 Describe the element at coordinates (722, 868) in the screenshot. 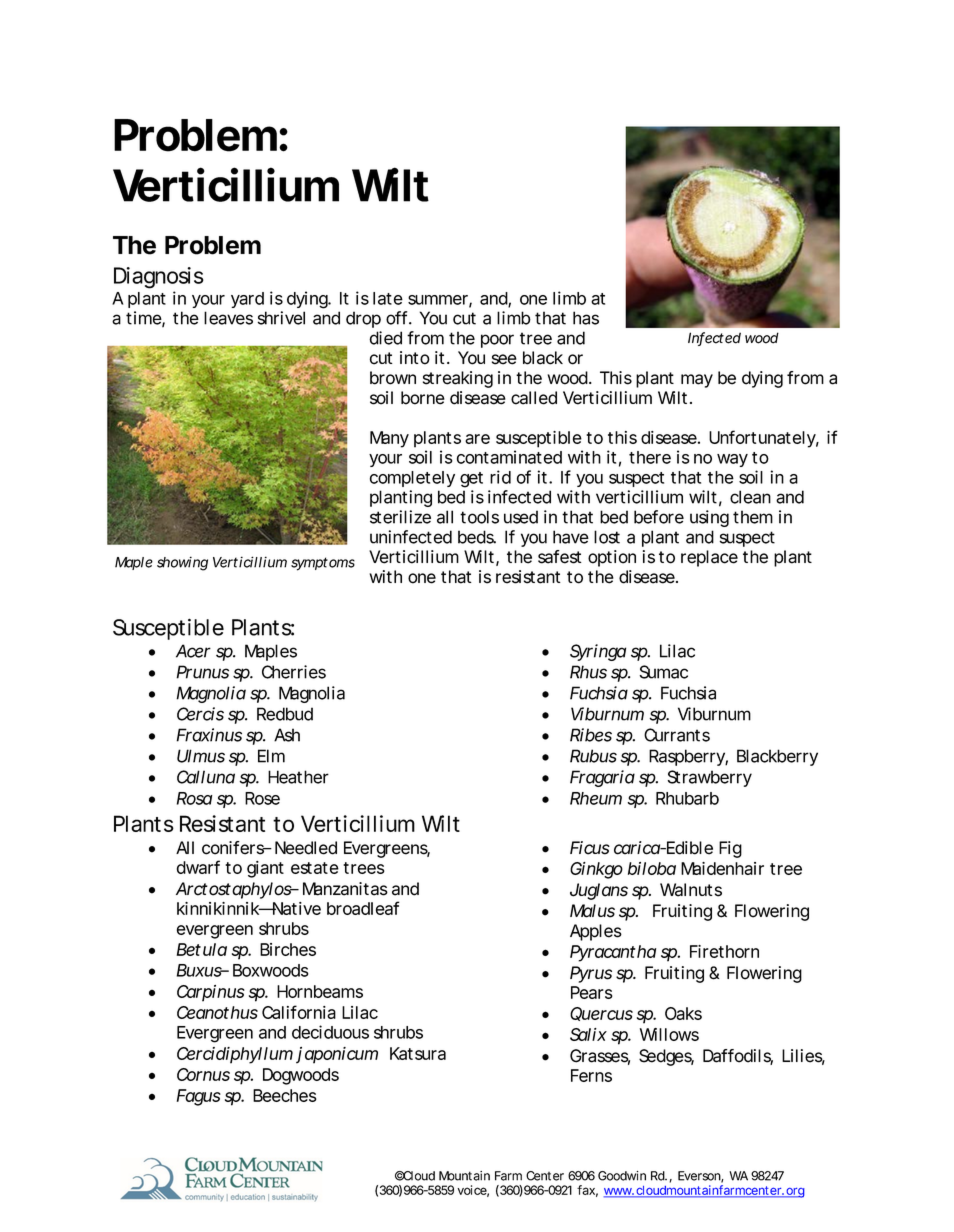

I see `Maidenhair` at that location.
